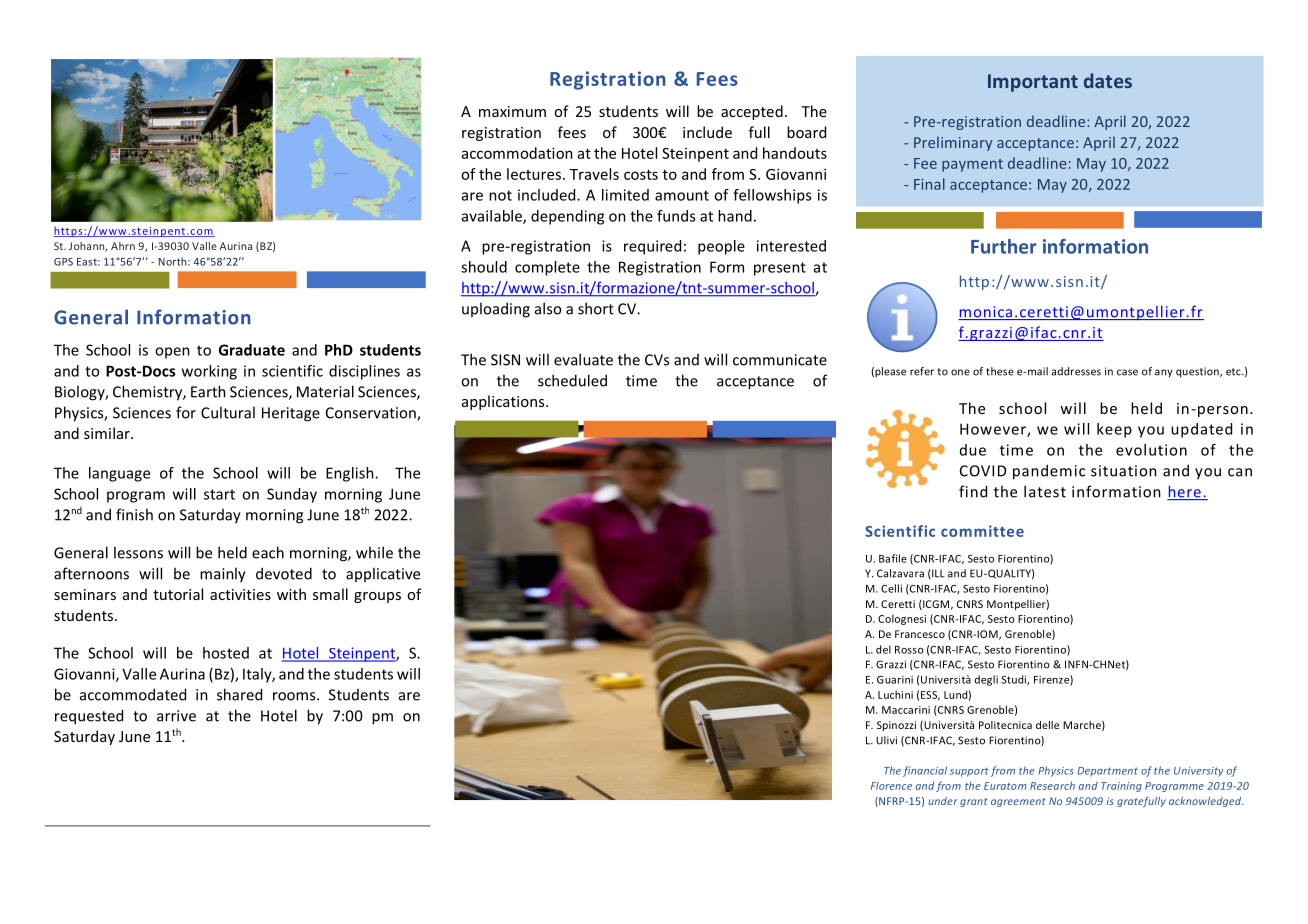 This screenshot has width=1308, height=924. What do you see at coordinates (652, 247) in the screenshot?
I see `required` at bounding box center [652, 247].
